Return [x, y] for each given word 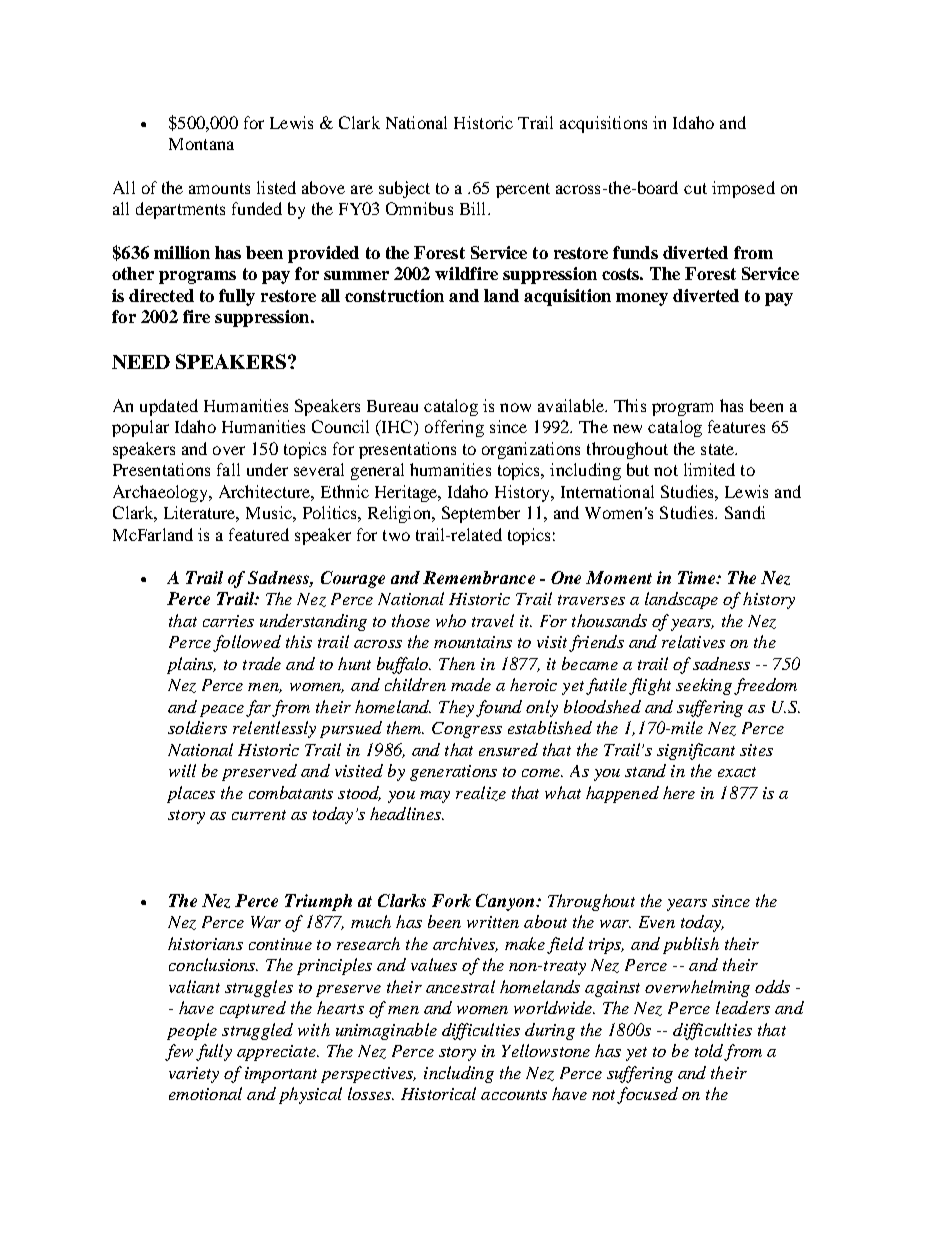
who [451, 620]
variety [194, 1075]
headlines [406, 813]
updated [169, 407]
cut [695, 188]
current [259, 815]
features [736, 426]
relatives [693, 641]
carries [228, 621]
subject [404, 189]
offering [454, 428]
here [679, 792]
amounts [219, 188]
